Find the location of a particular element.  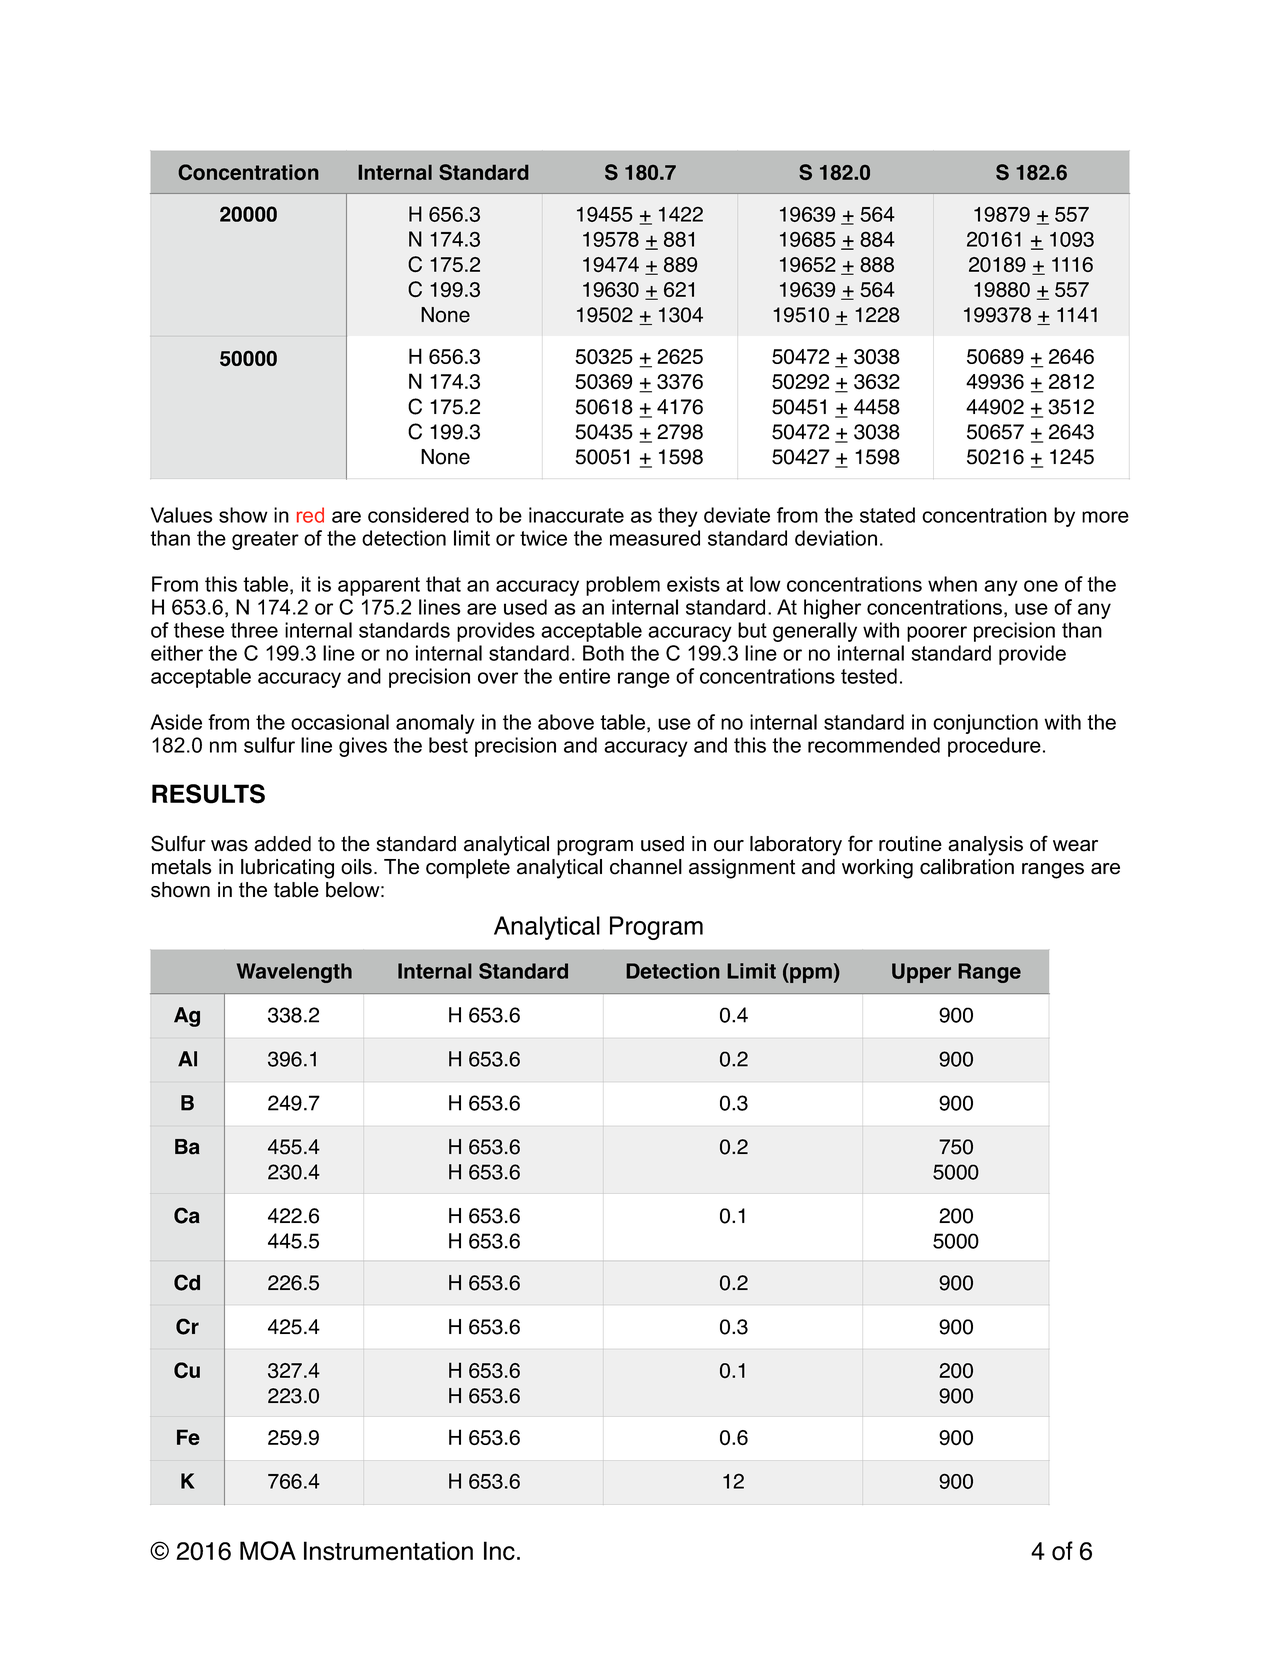

Upper is located at coordinates (921, 973).
